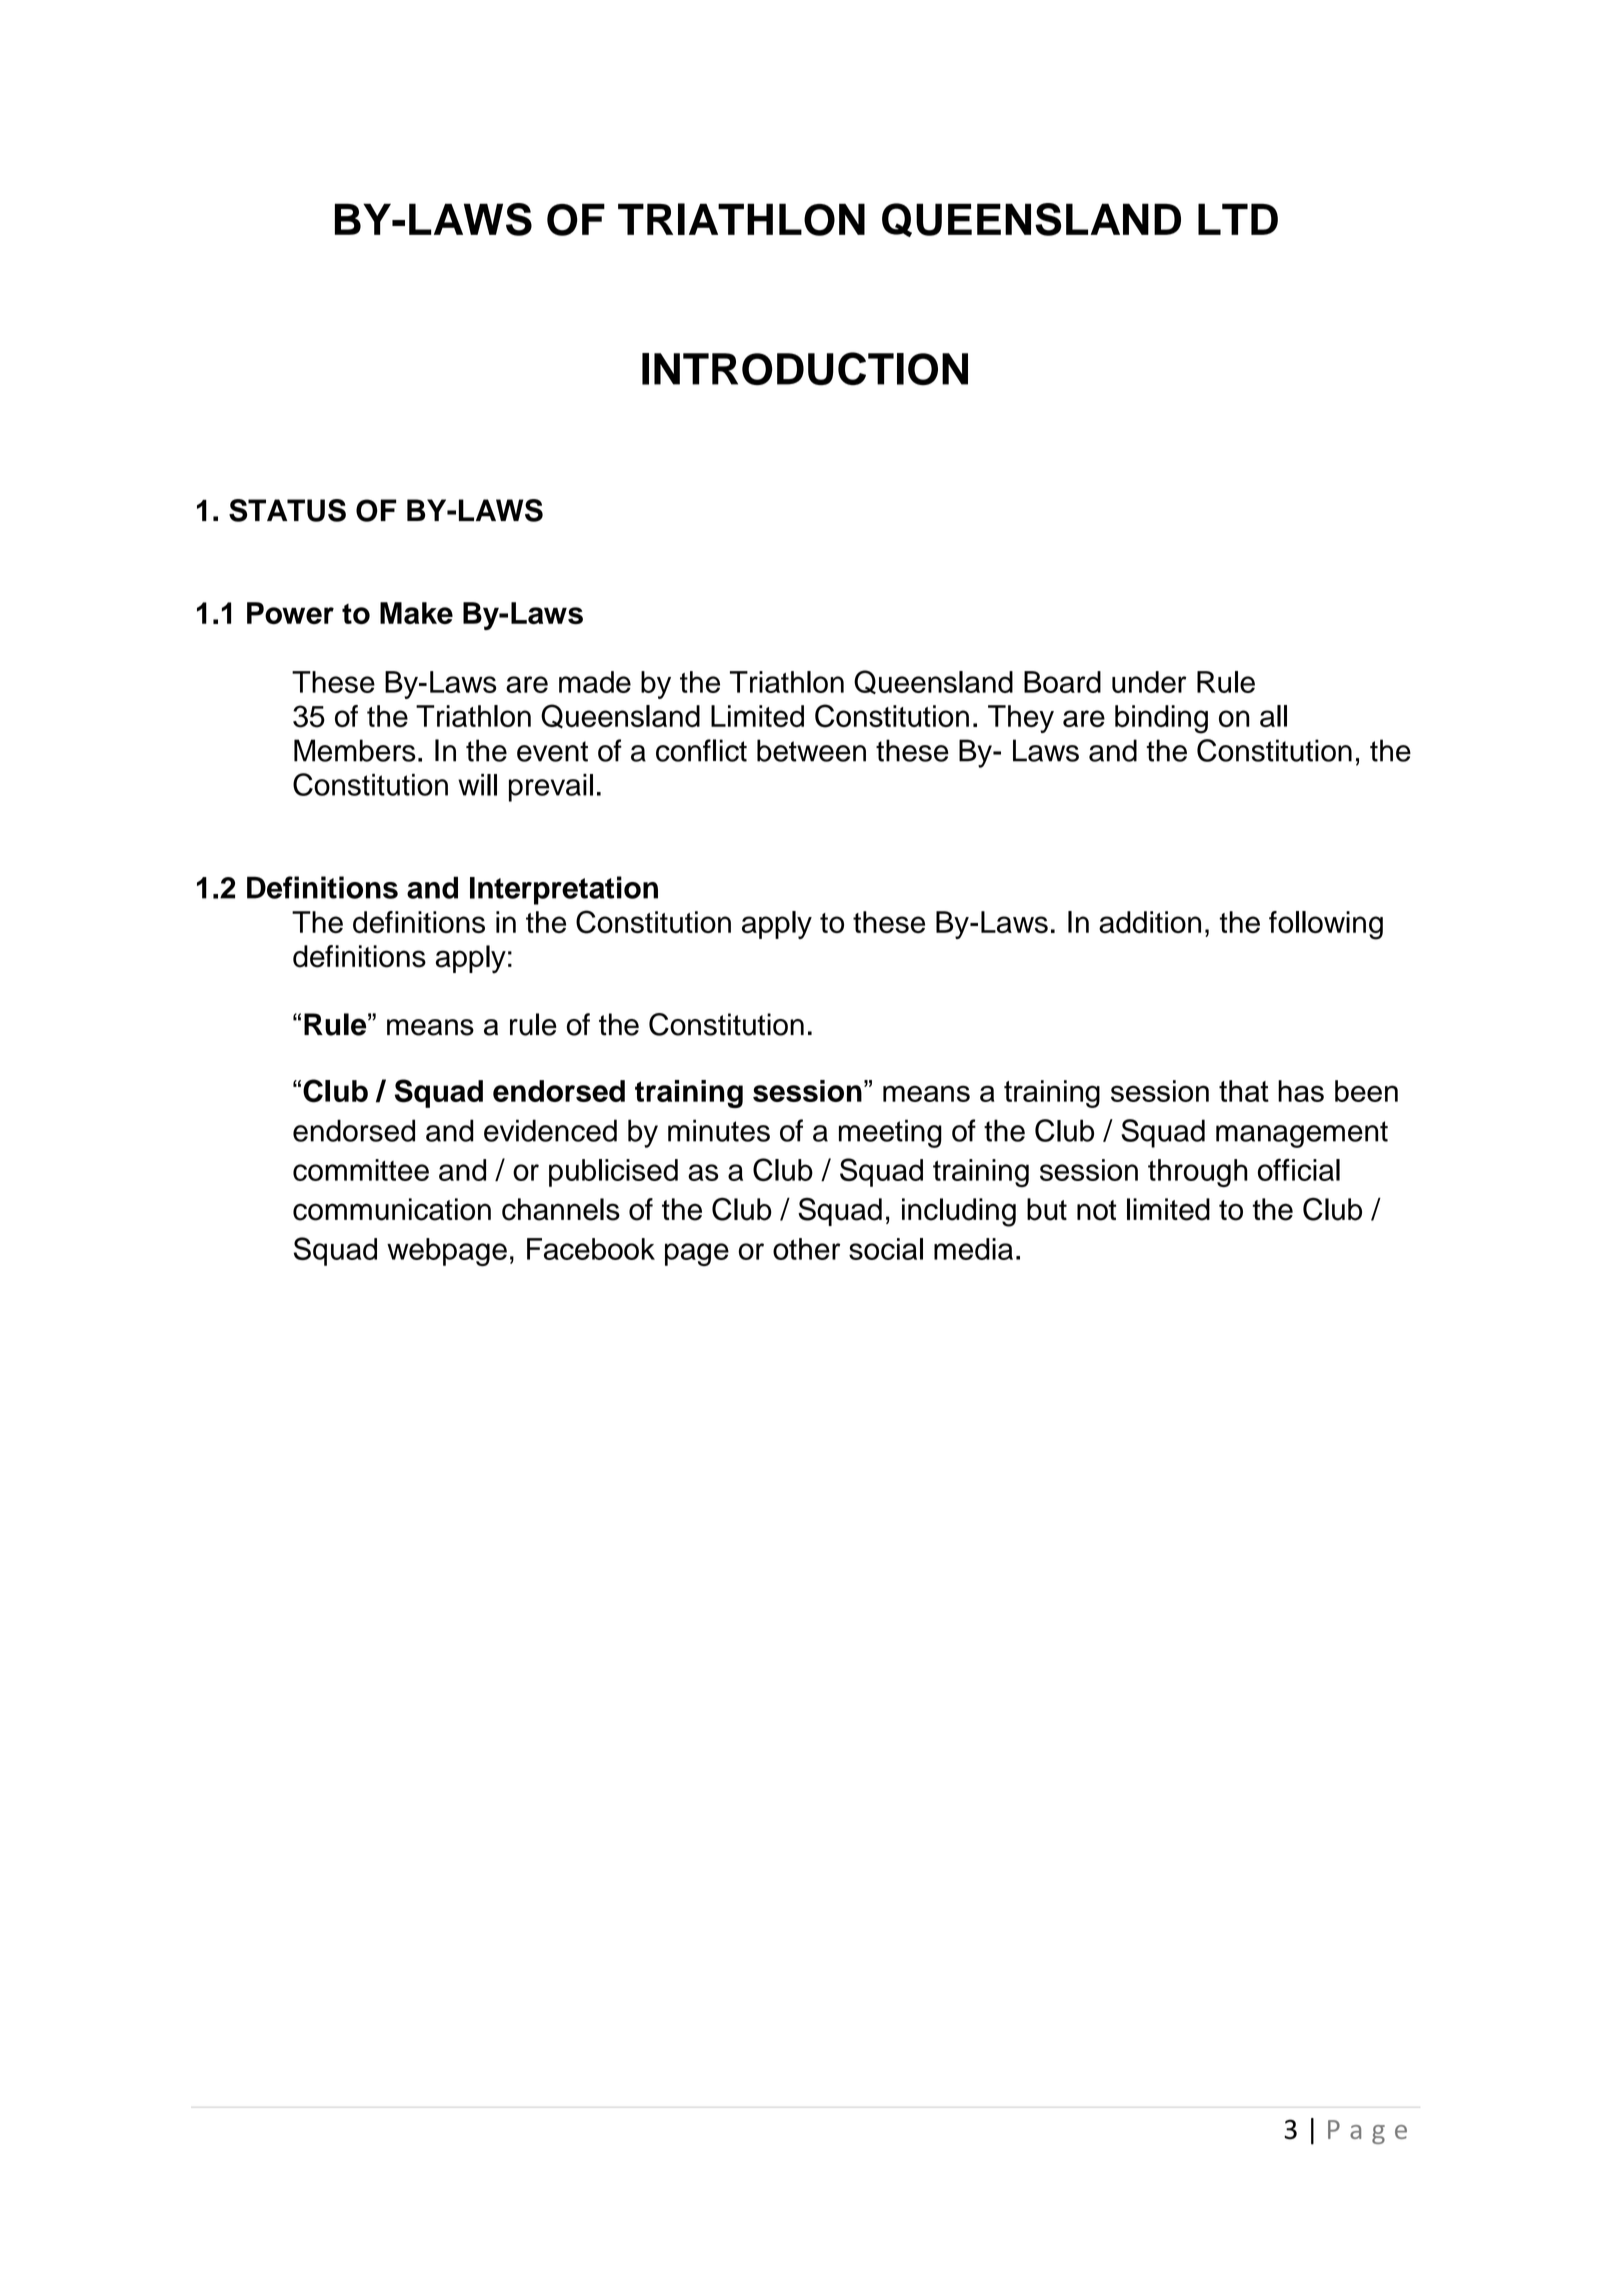  Describe the element at coordinates (811, 750) in the screenshot. I see `between` at that location.
